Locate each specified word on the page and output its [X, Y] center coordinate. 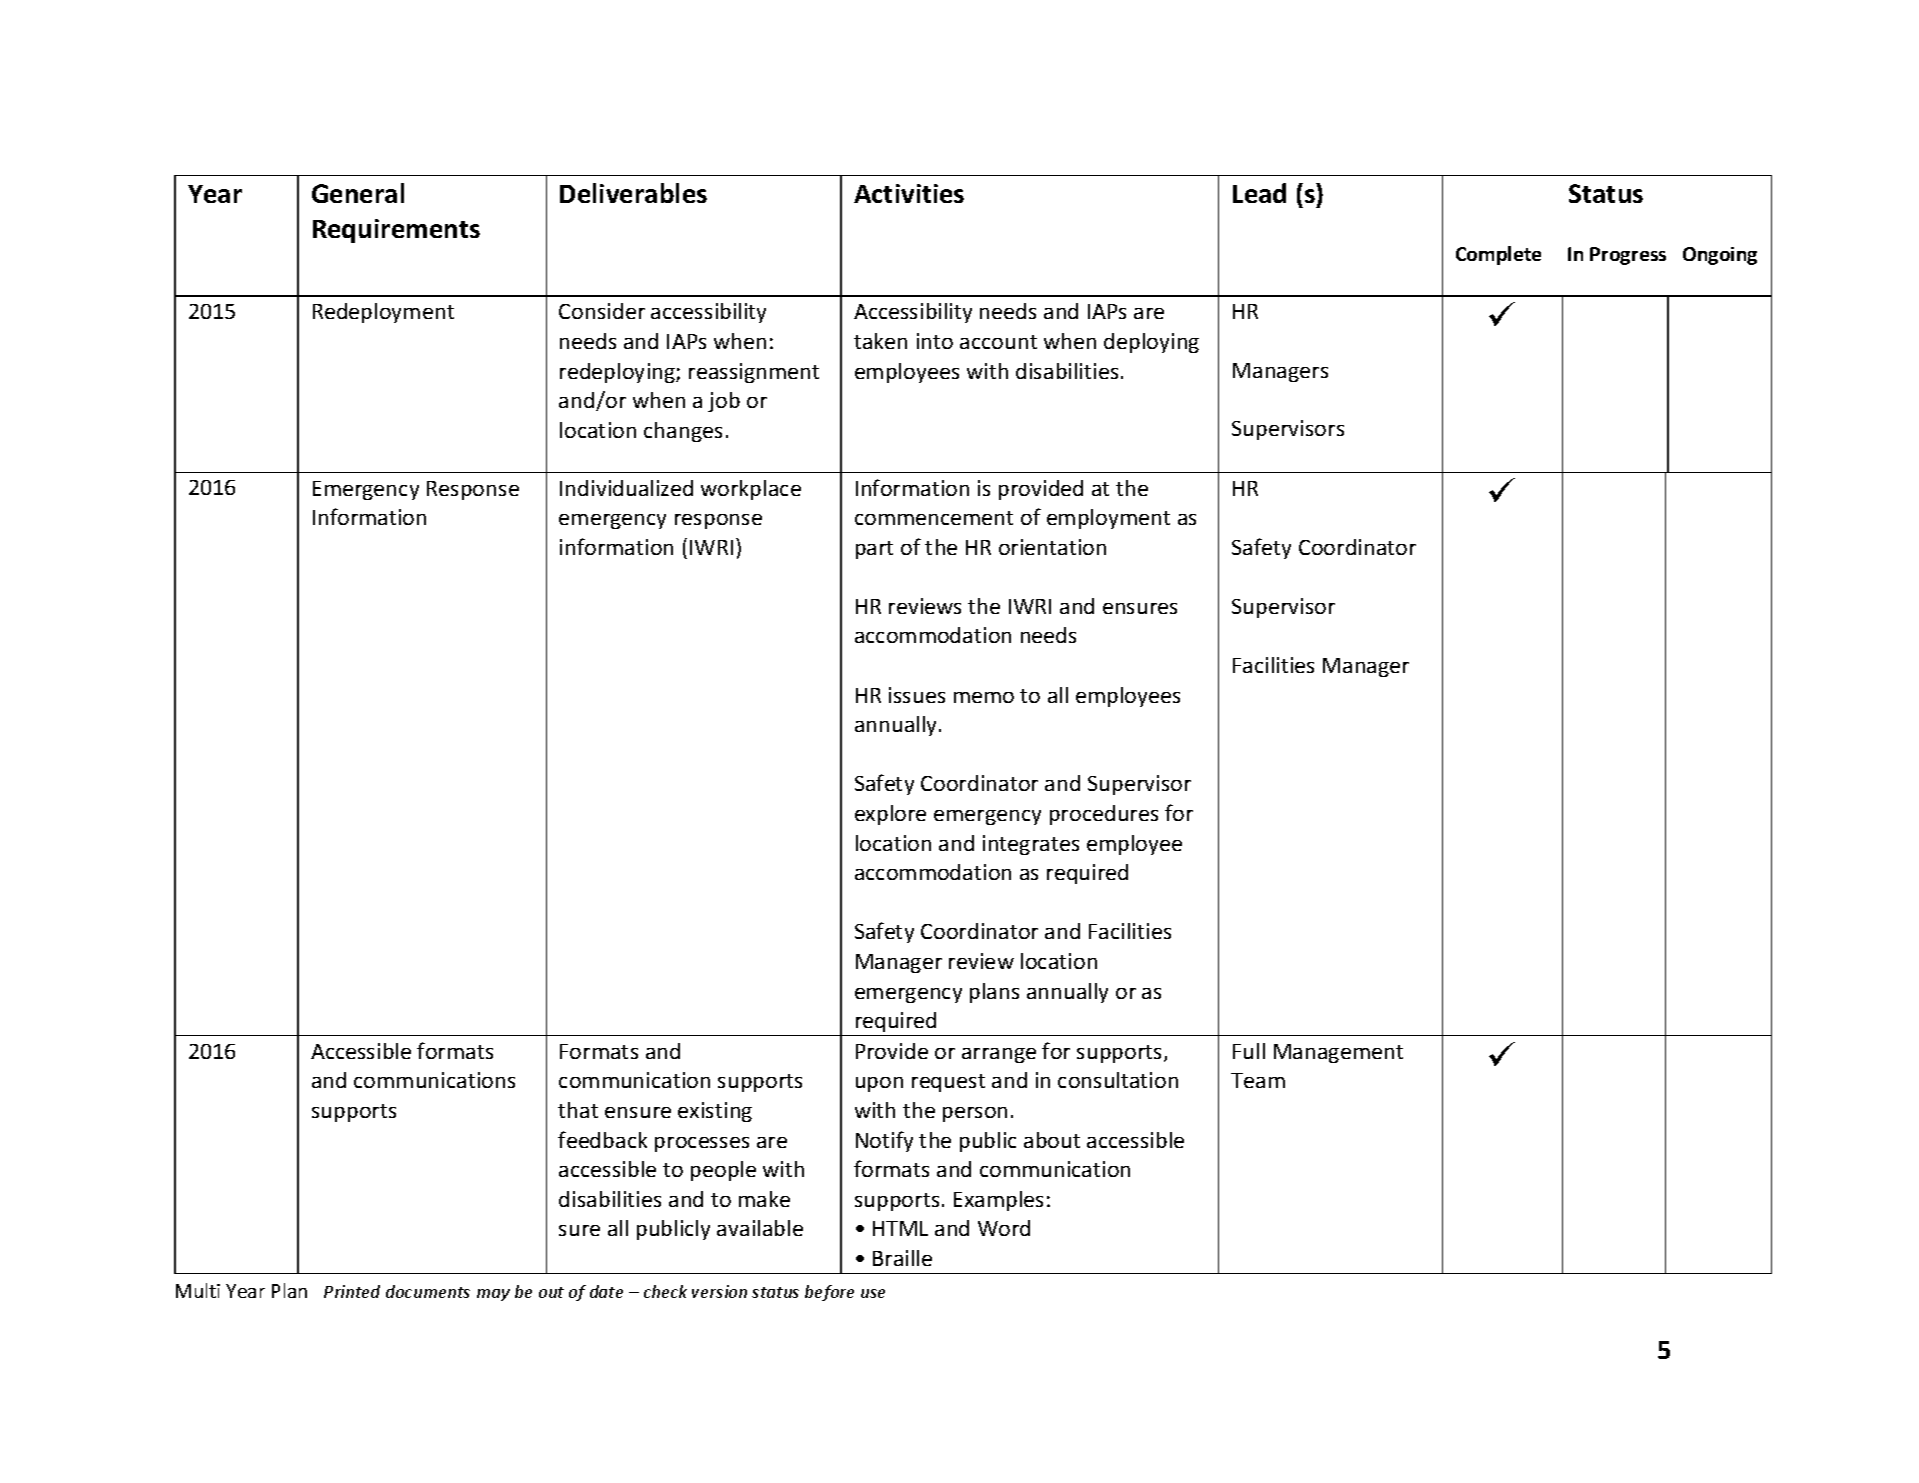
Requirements [396, 231]
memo [984, 697]
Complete [1498, 255]
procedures [1104, 815]
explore [890, 815]
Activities [909, 193]
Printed [352, 1291]
